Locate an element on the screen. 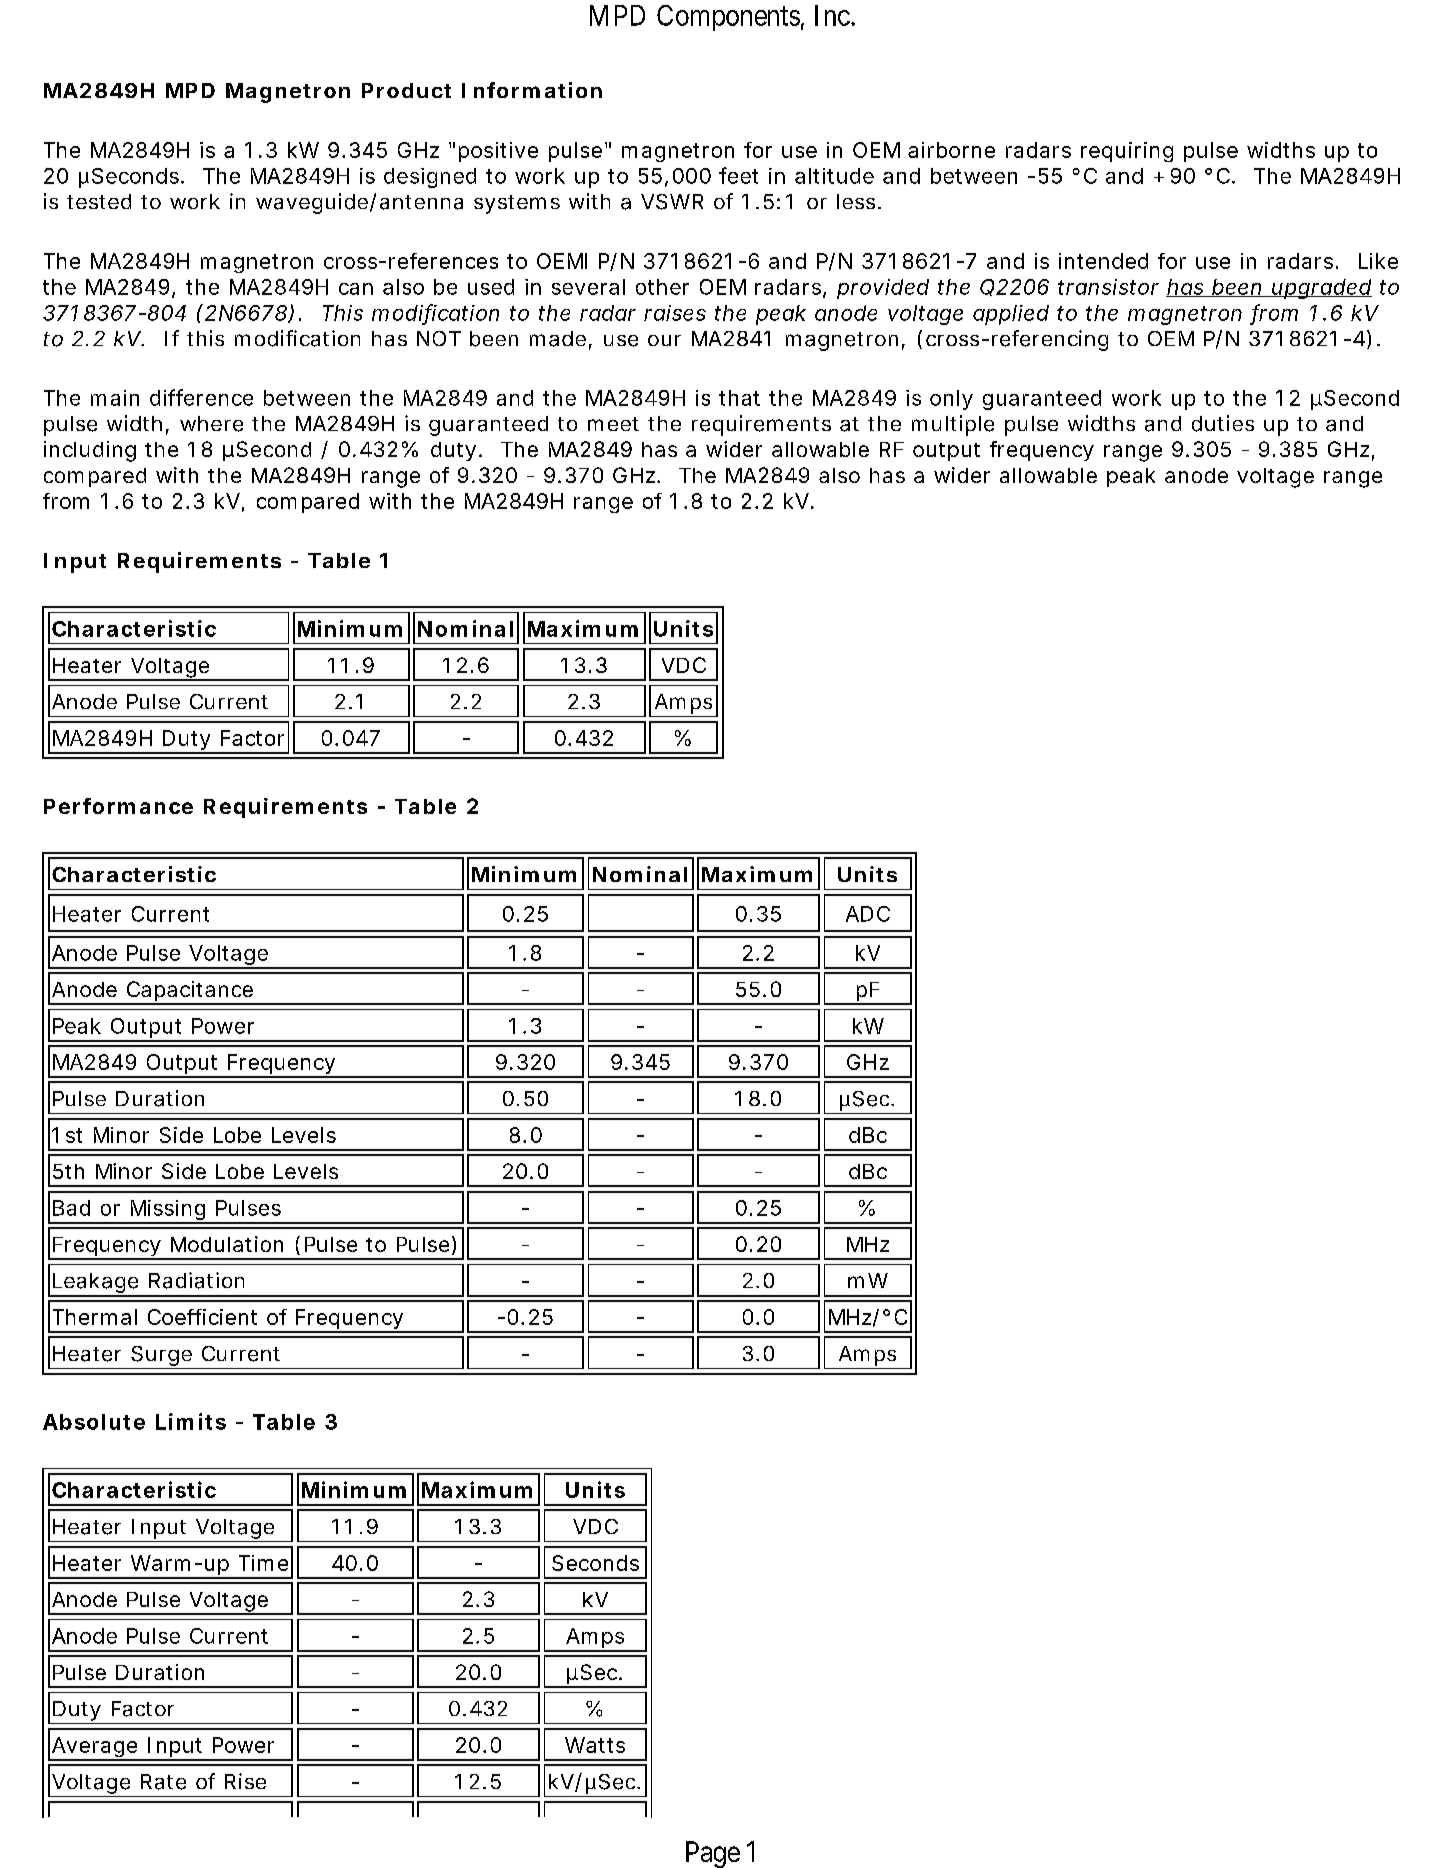 This screenshot has height=1868, width=1444. Capacitance is located at coordinates (189, 992).
